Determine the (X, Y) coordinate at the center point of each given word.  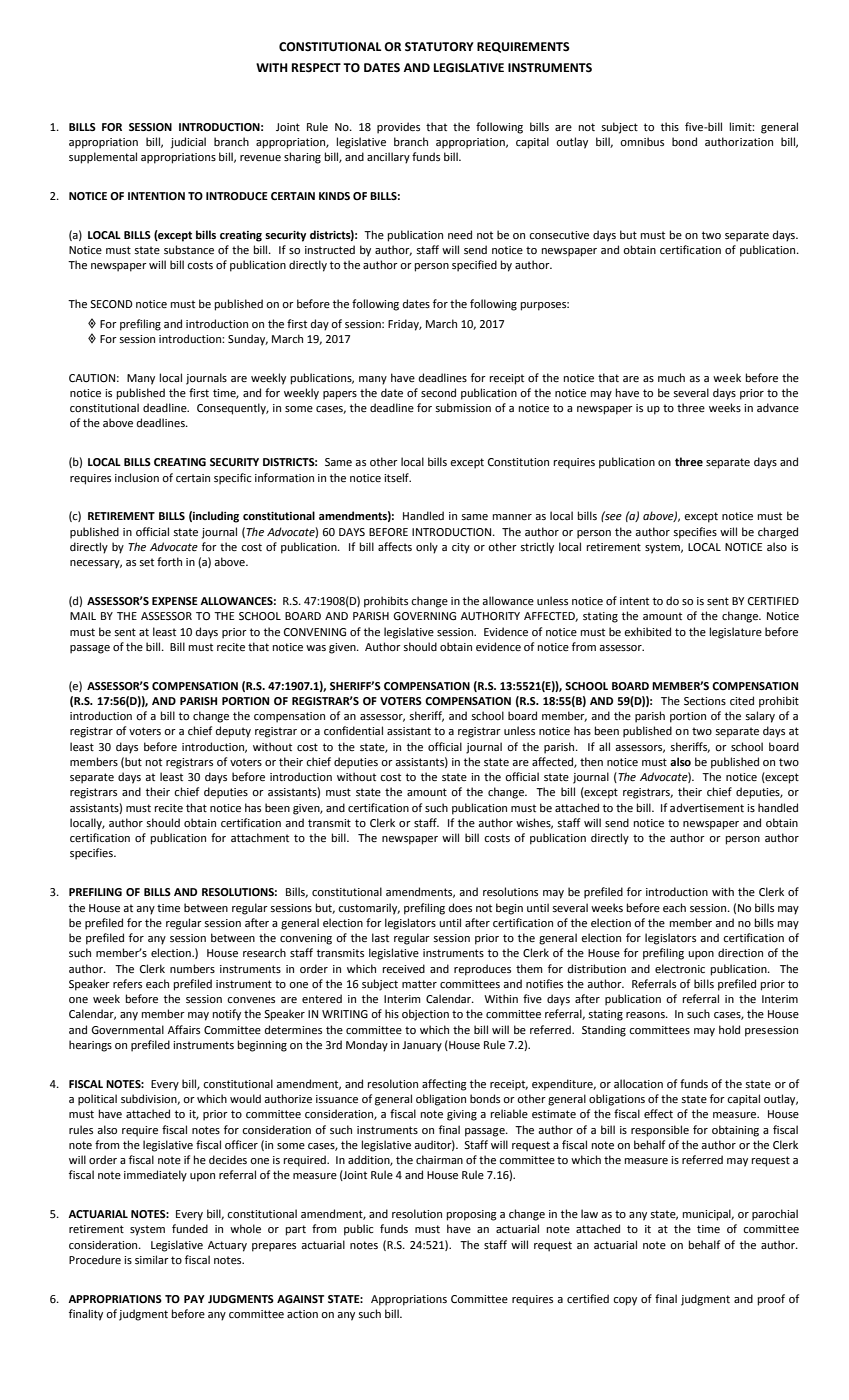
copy (625, 1301)
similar (152, 1259)
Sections (705, 701)
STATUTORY (439, 47)
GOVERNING (424, 616)
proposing (472, 1215)
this (670, 126)
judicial (188, 143)
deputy (233, 732)
